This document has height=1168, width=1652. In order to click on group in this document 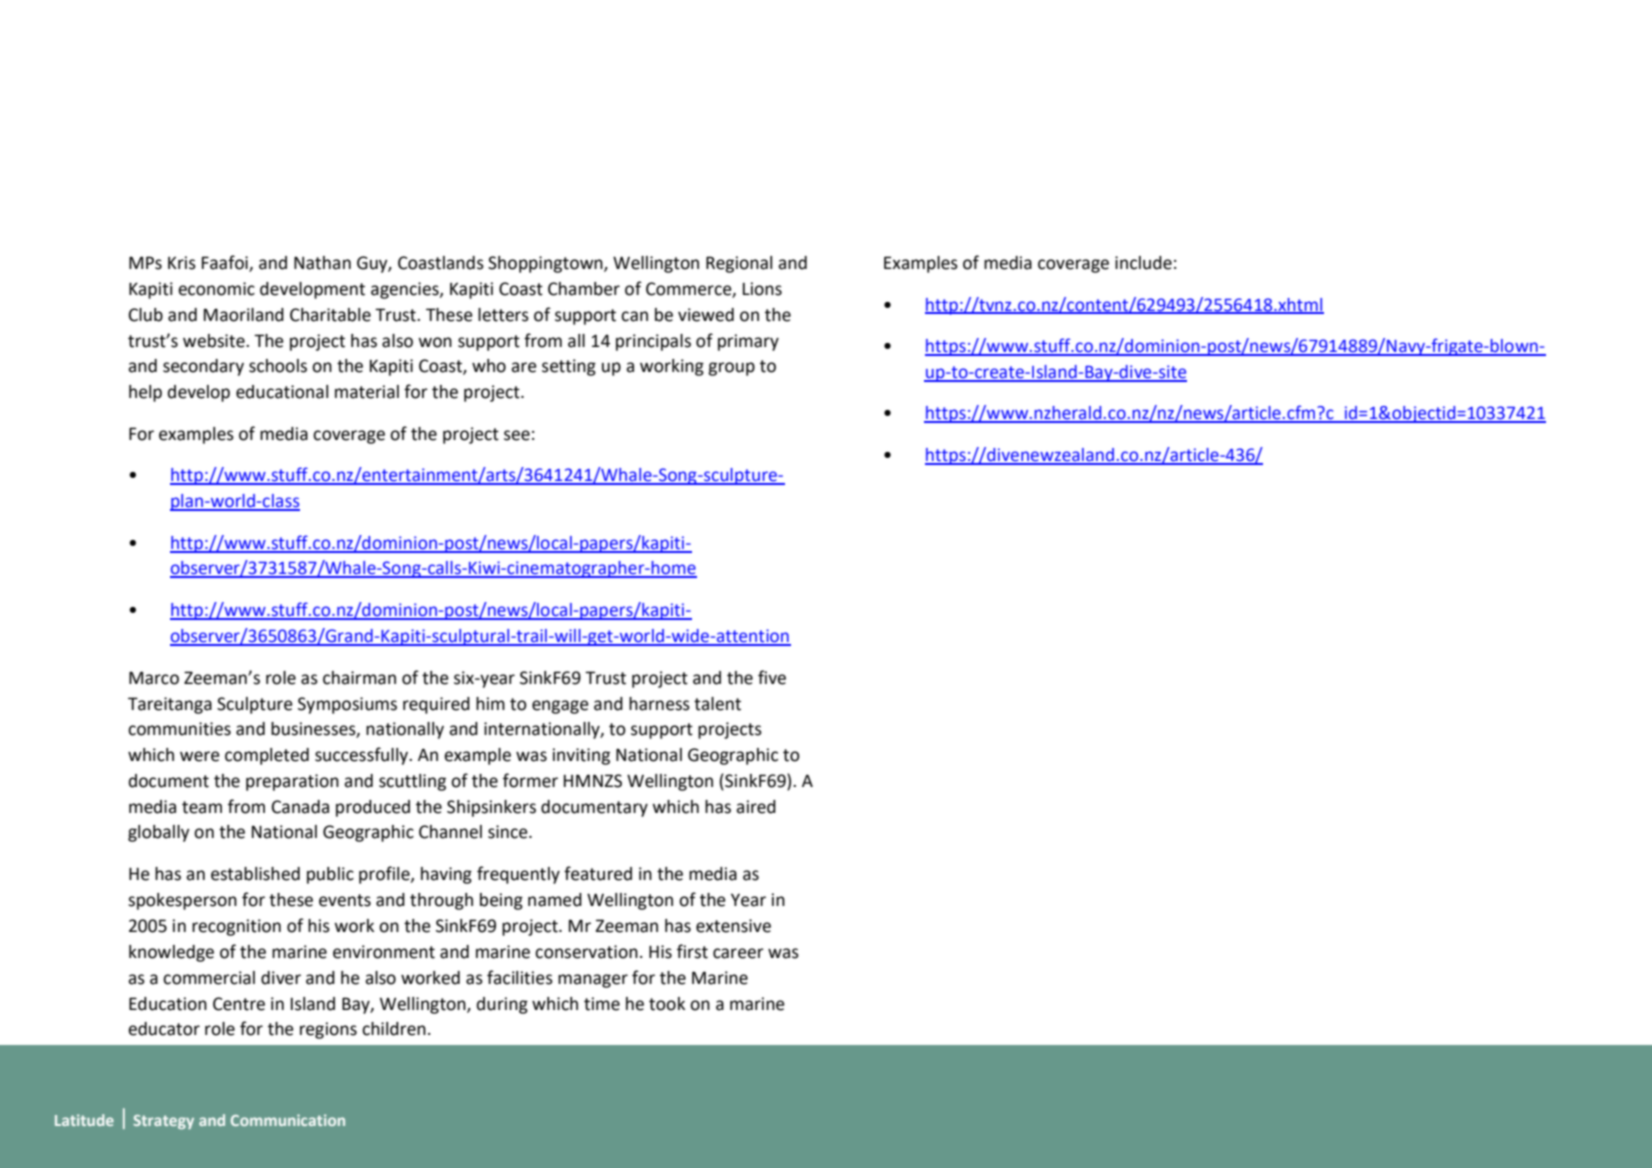, I will do `click(731, 369)`.
